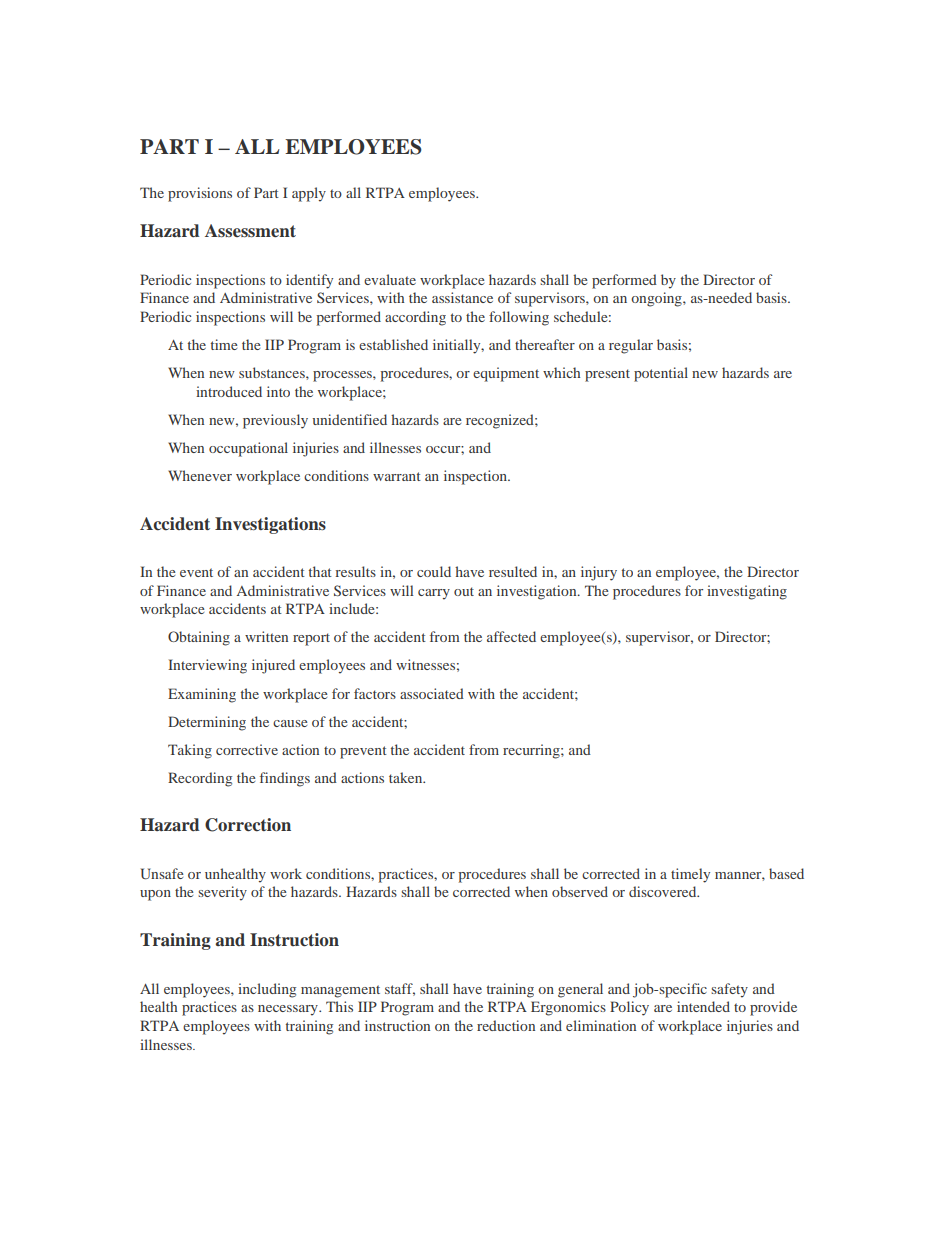  What do you see at coordinates (250, 231) in the page?
I see `Assessment` at bounding box center [250, 231].
